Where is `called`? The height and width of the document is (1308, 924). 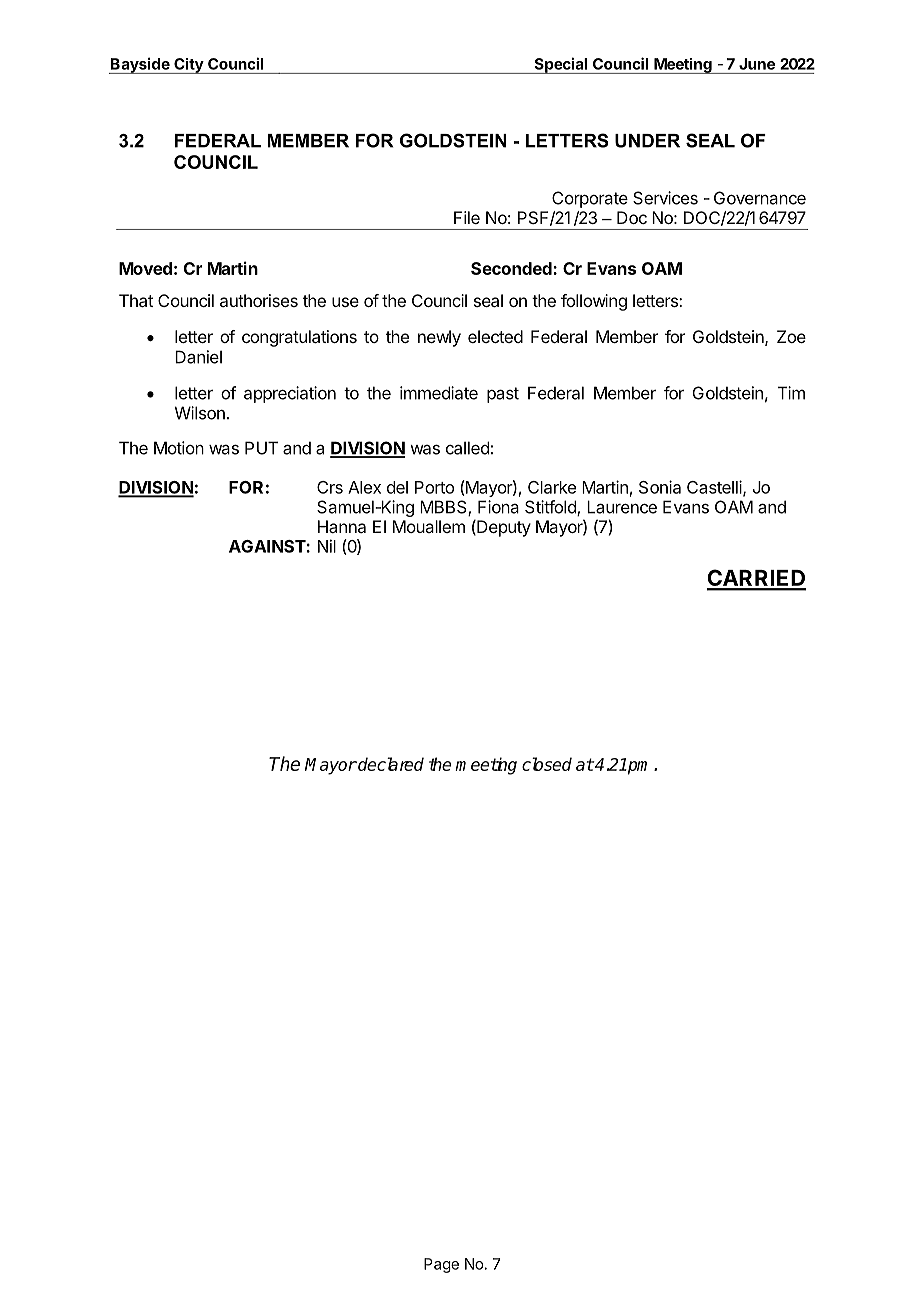
called is located at coordinates (467, 448).
